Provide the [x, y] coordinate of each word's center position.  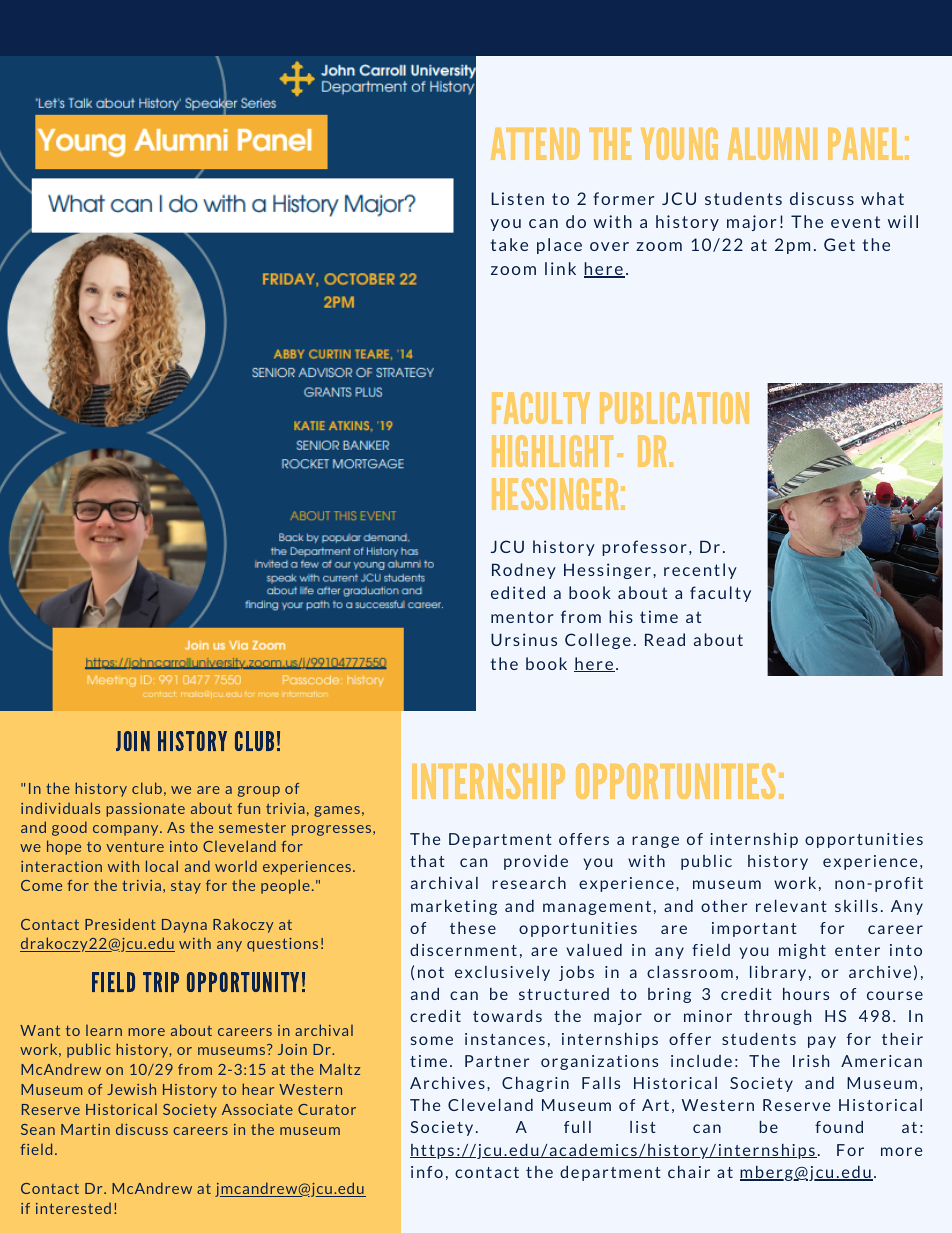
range [655, 842]
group [259, 791]
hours [806, 994]
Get [839, 244]
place [559, 246]
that [427, 861]
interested [73, 1208]
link [560, 268]
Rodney [524, 571]
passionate [145, 810]
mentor [522, 617]
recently [700, 571]
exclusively [502, 973]
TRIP [161, 982]
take [509, 244]
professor [644, 548]
